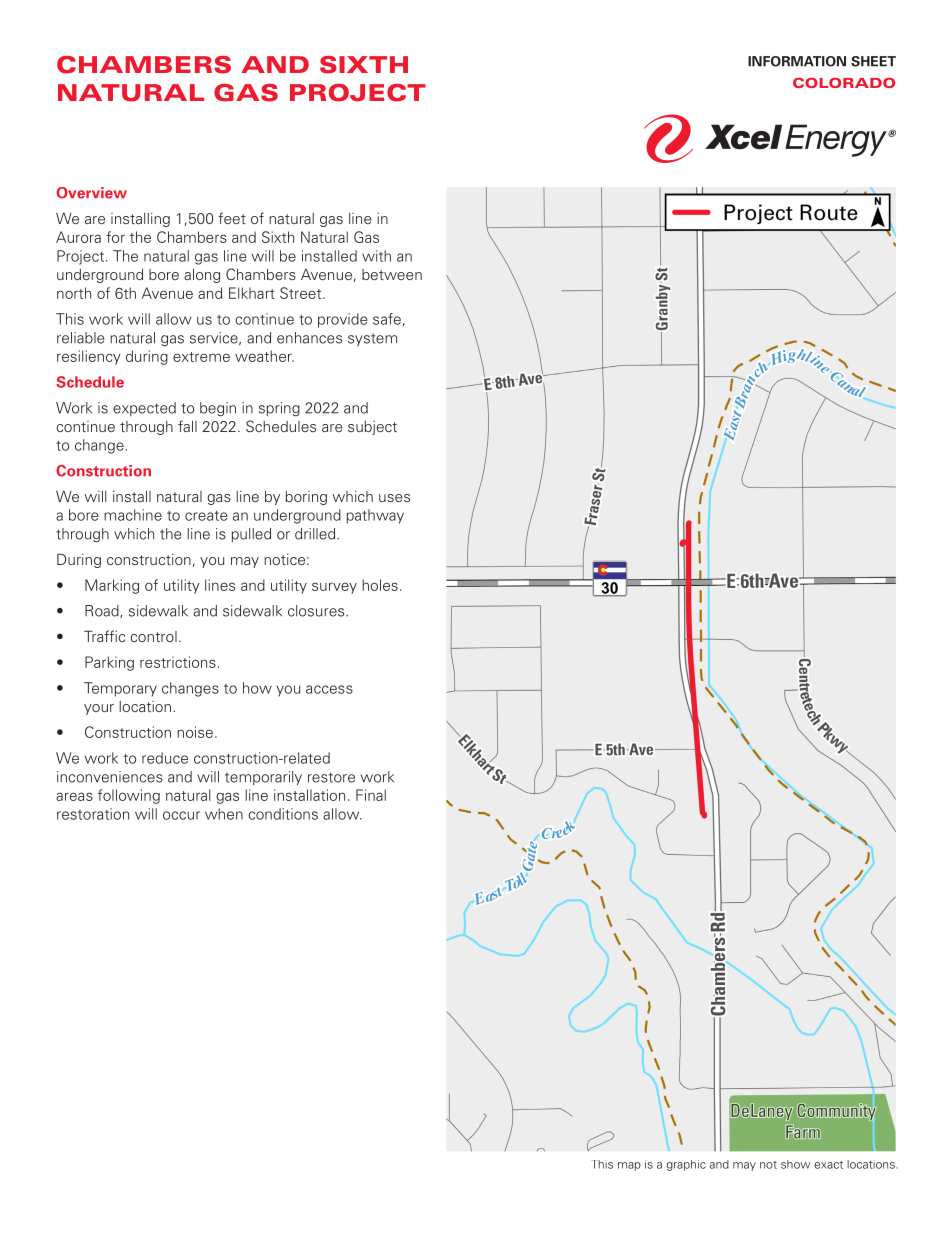 The image size is (952, 1233). Describe the element at coordinates (828, 1165) in the page. I see `exact` at that location.
